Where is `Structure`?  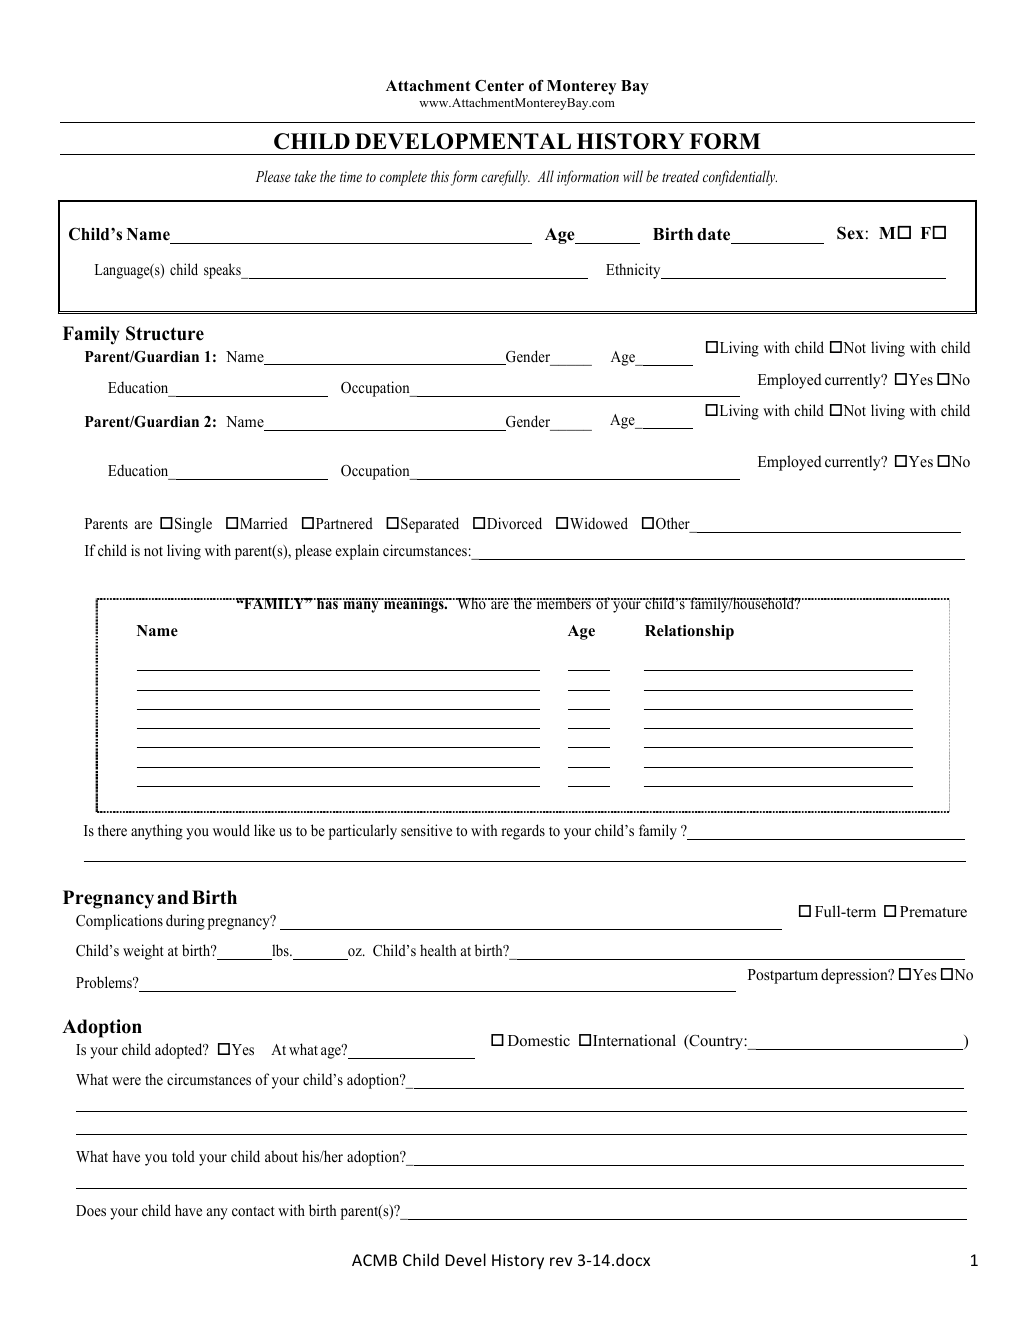 Structure is located at coordinates (165, 333).
